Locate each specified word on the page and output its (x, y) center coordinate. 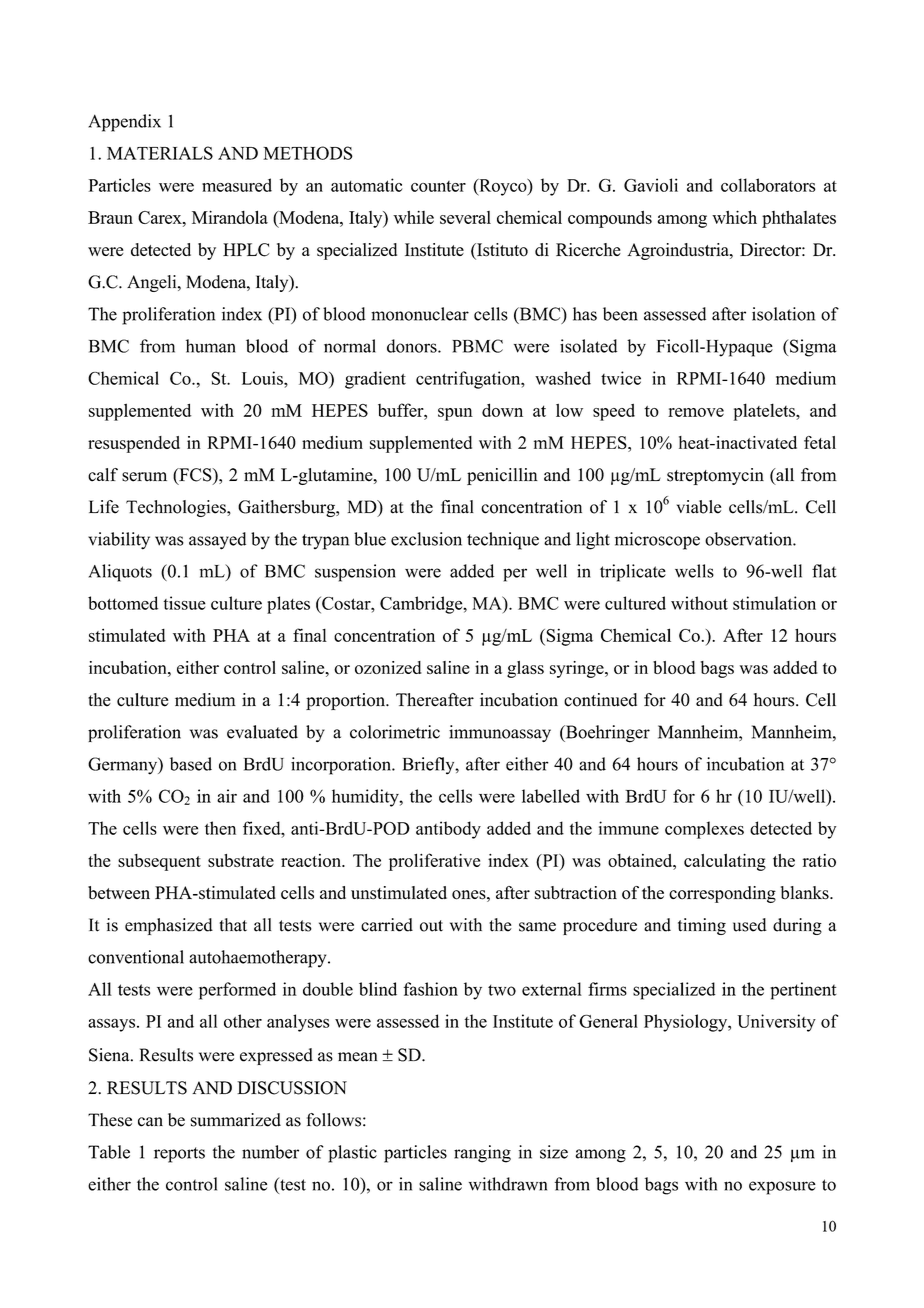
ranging (482, 1154)
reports (179, 1155)
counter (438, 186)
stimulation (774, 603)
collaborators (768, 185)
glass (525, 669)
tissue (184, 603)
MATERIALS (160, 153)
